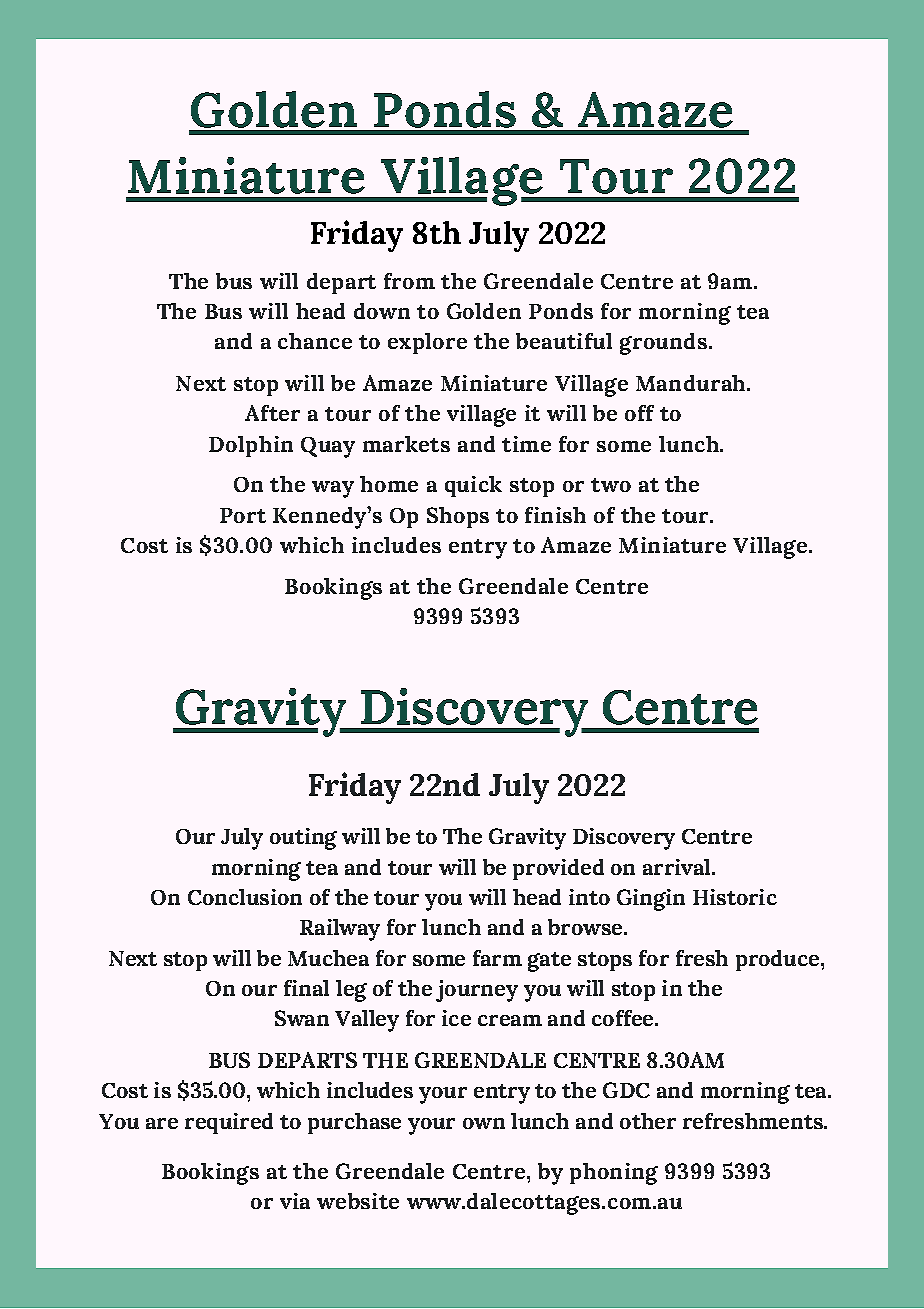  Describe the element at coordinates (229, 1123) in the screenshot. I see `required` at that location.
